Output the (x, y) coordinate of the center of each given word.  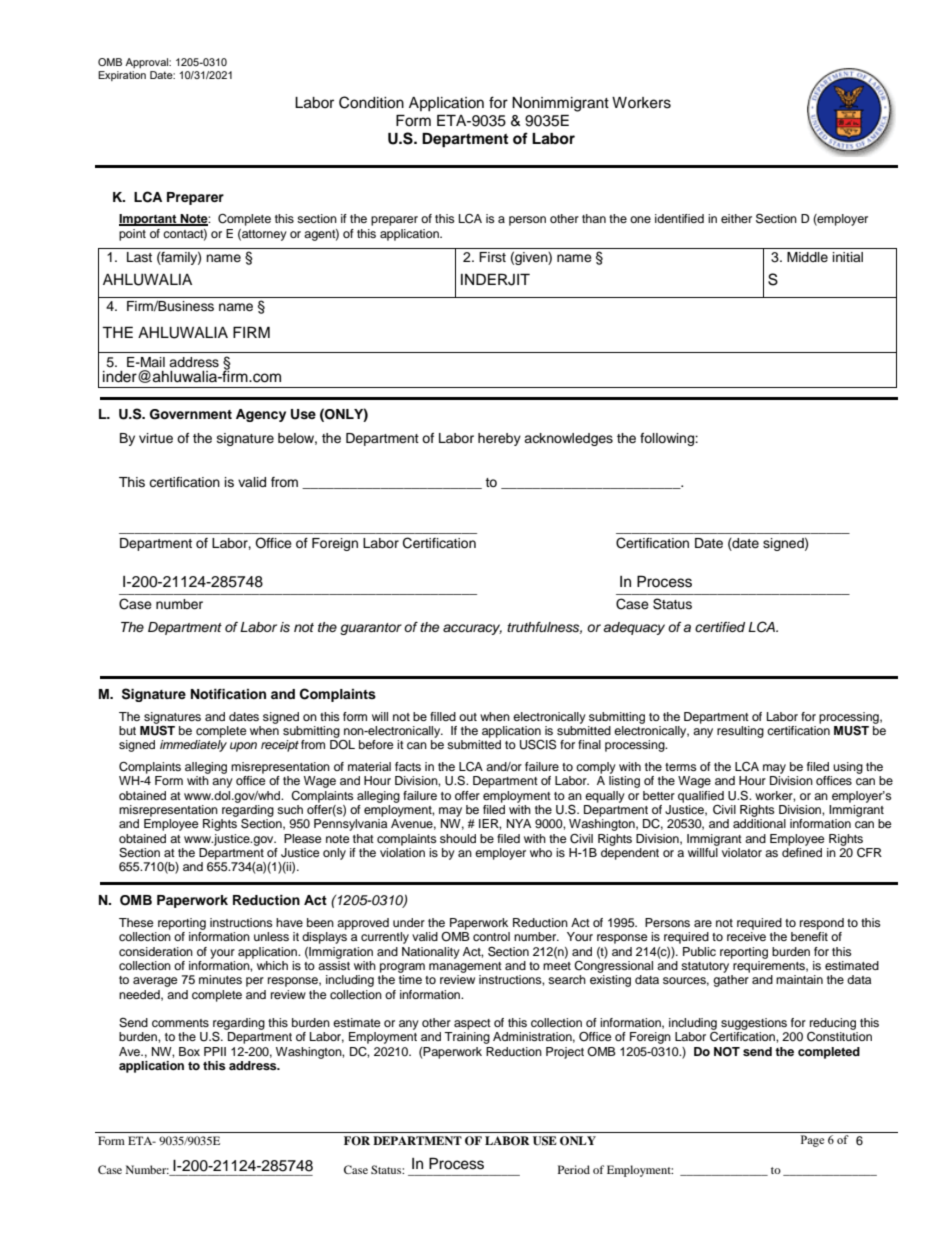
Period (574, 1169)
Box (189, 1051)
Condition (371, 102)
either (736, 218)
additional (759, 823)
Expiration (122, 76)
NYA (519, 823)
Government (191, 414)
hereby (499, 439)
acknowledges (568, 439)
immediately (193, 746)
